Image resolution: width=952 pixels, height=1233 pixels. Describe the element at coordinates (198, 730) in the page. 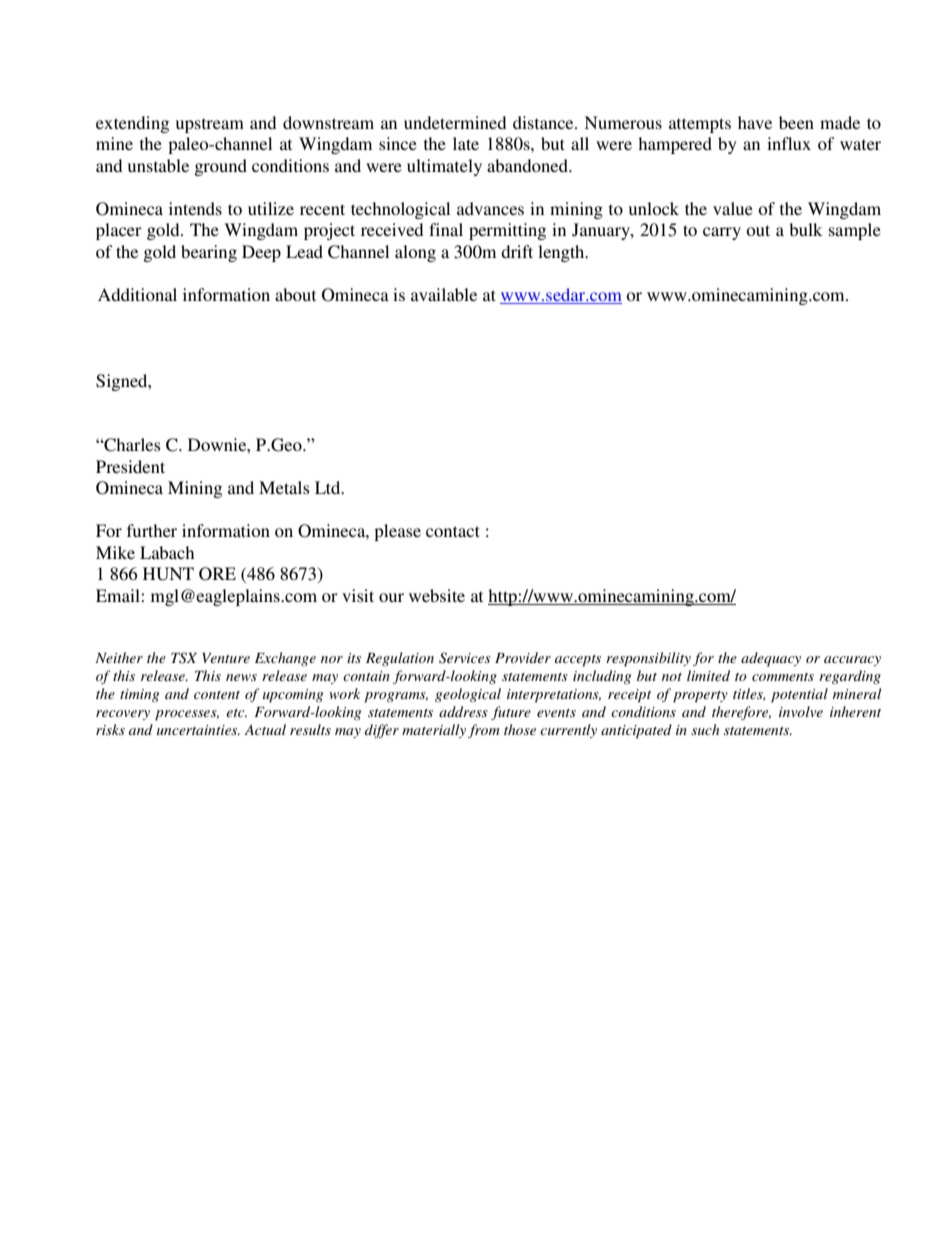

I see `uncertainties` at that location.
